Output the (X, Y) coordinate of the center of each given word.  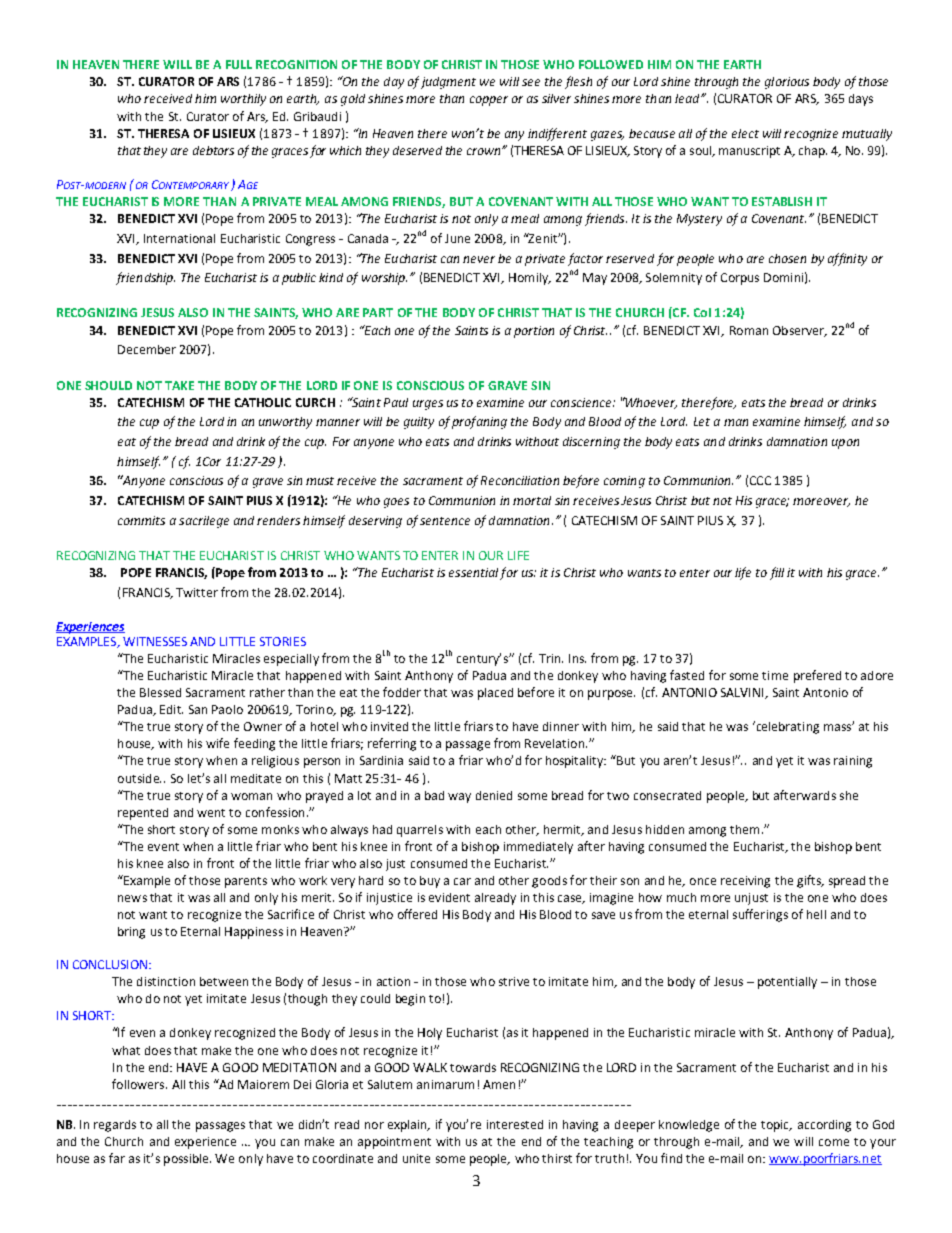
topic (776, 1126)
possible (187, 1160)
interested (515, 1124)
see (531, 82)
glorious (787, 83)
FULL (239, 64)
